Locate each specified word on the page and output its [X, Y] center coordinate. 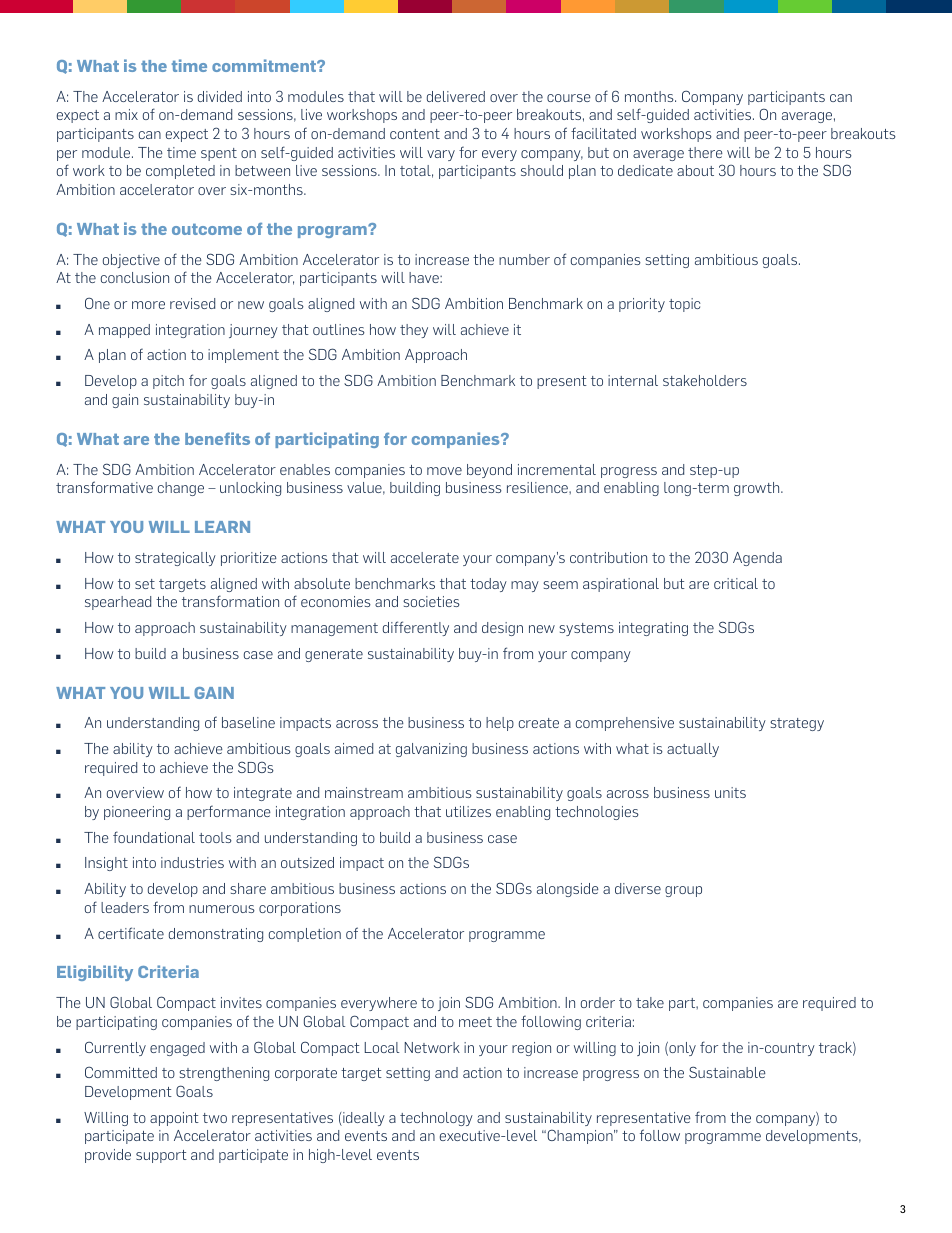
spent [219, 154]
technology [436, 1119]
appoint [174, 1119]
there [705, 152]
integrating [653, 629]
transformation [230, 601]
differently [416, 628]
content [415, 134]
